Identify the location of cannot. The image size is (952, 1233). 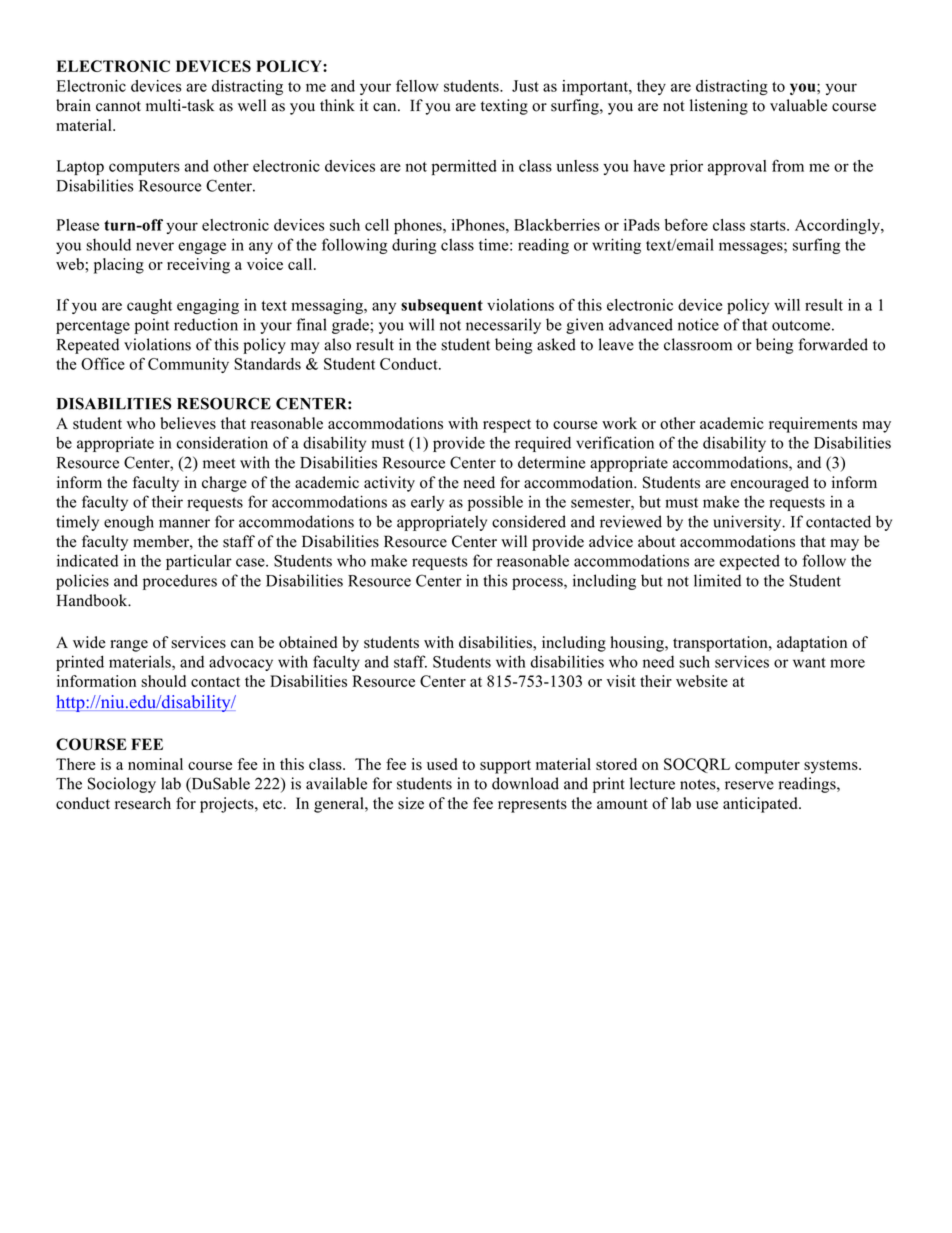
(118, 106).
